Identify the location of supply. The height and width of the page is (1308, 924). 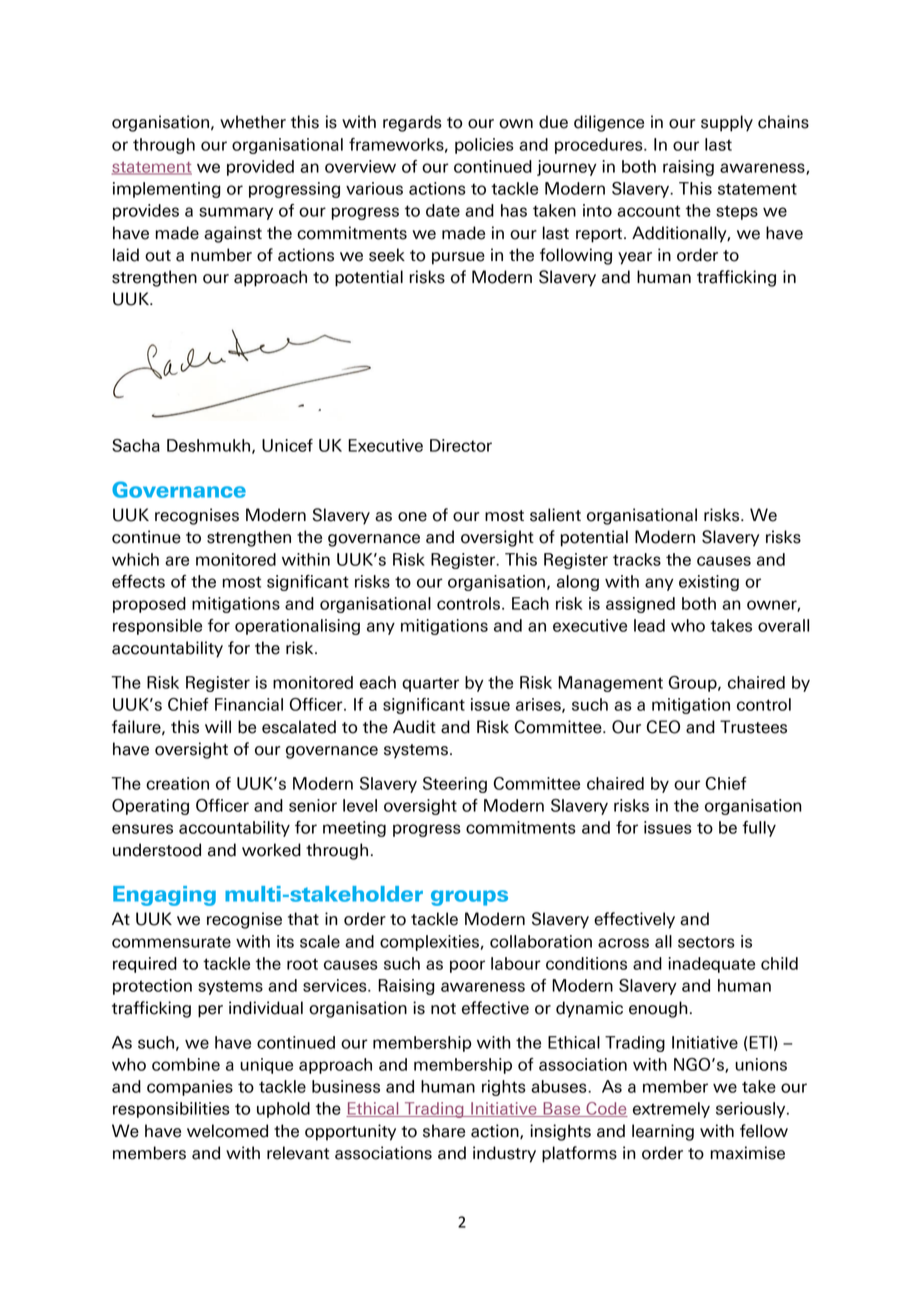
(727, 123).
